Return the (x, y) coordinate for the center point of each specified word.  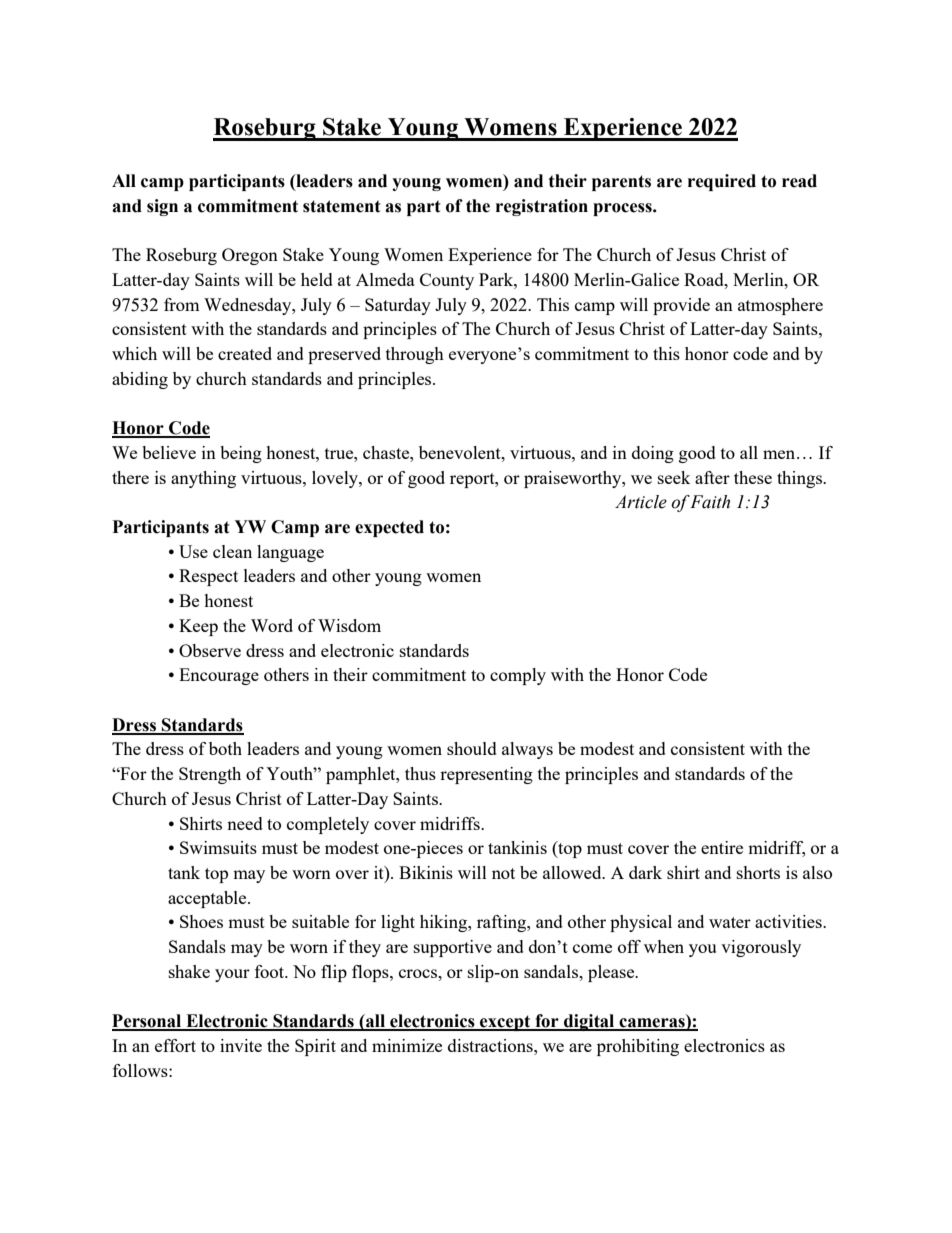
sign (162, 207)
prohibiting (638, 1047)
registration (542, 207)
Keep (198, 627)
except (505, 1023)
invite (241, 1045)
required (722, 182)
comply (518, 676)
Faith (710, 502)
